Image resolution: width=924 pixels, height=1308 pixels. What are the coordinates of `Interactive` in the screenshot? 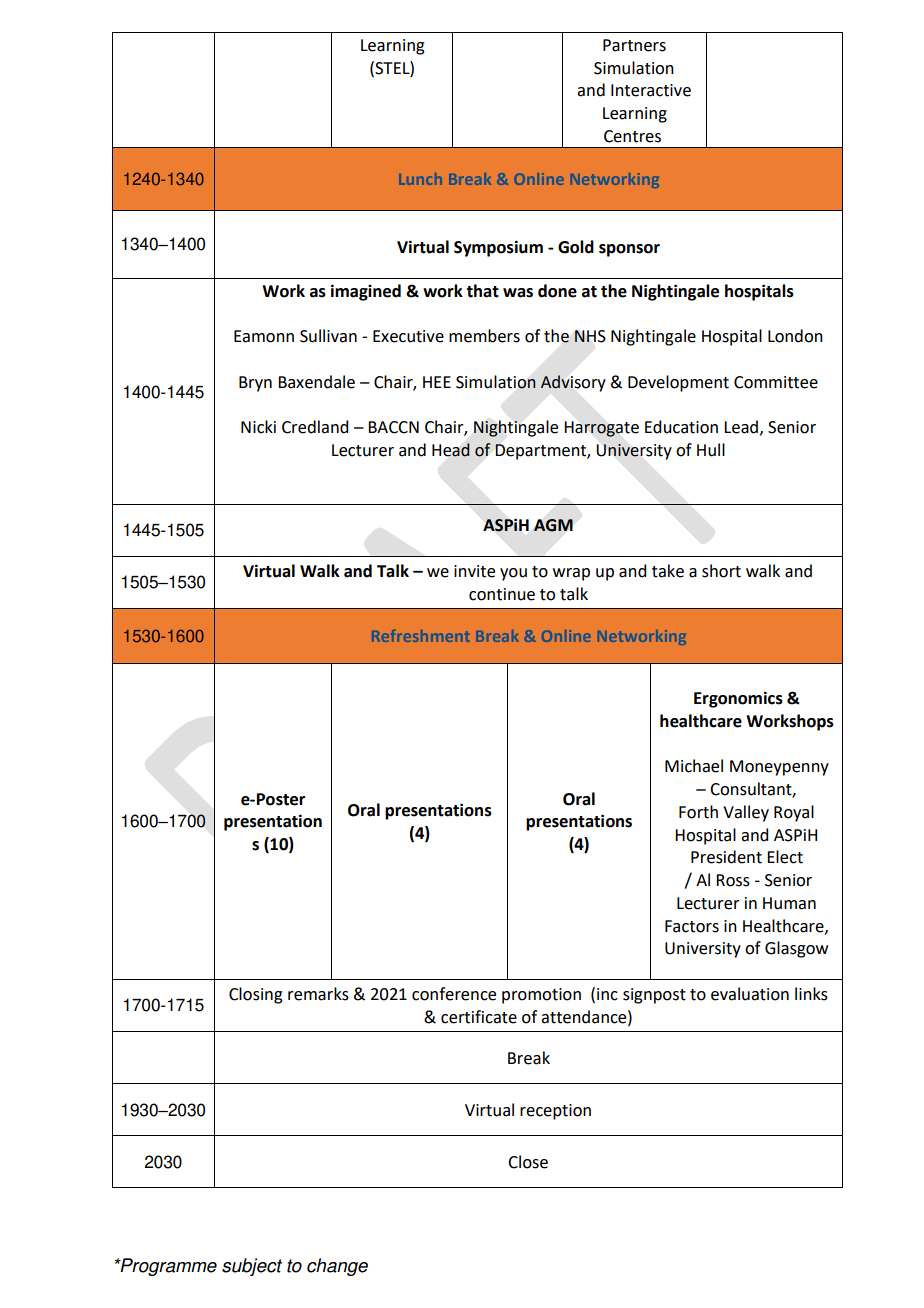 It's located at (651, 90).
